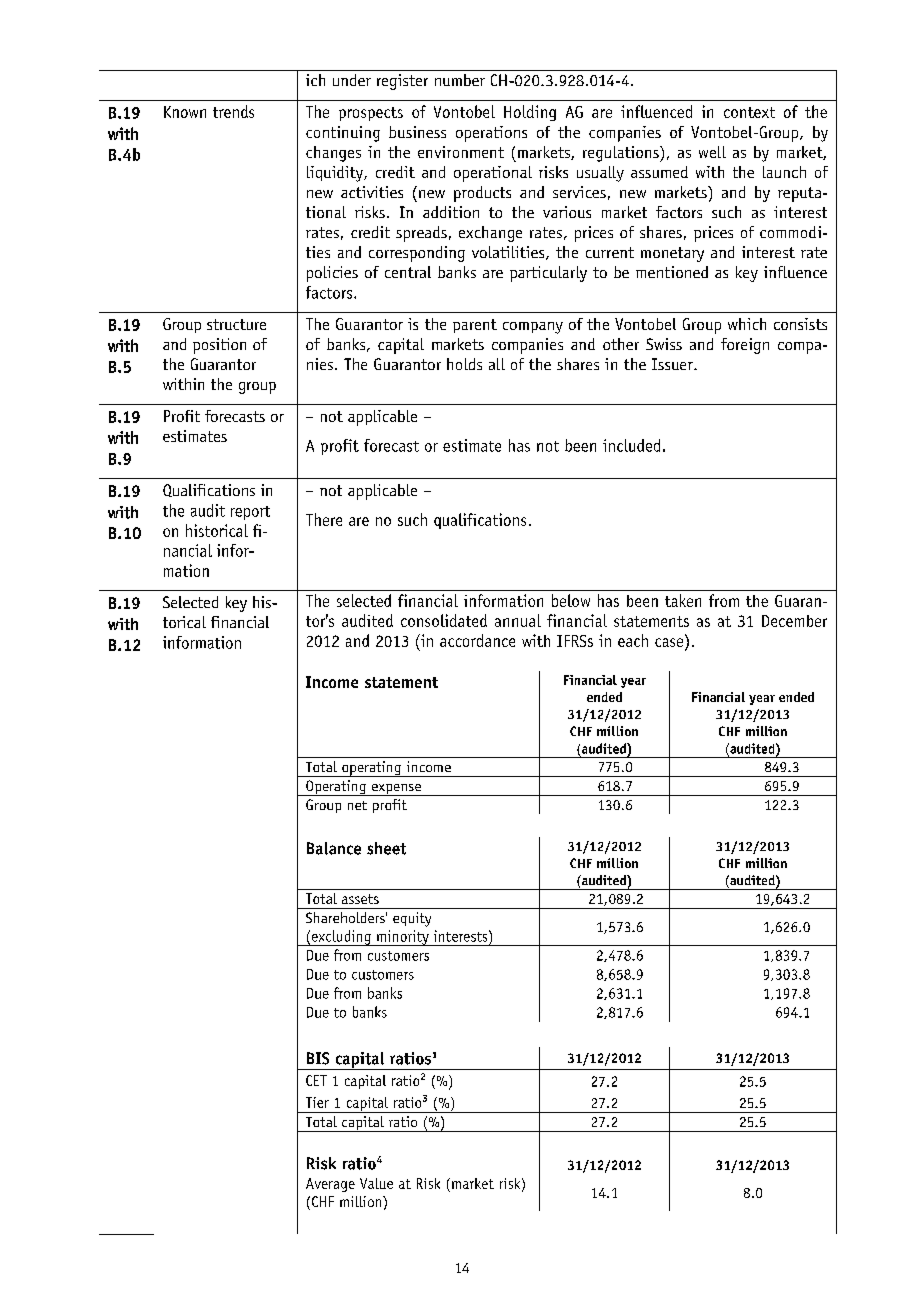 The height and width of the page is (1308, 924). I want to click on context, so click(749, 112).
